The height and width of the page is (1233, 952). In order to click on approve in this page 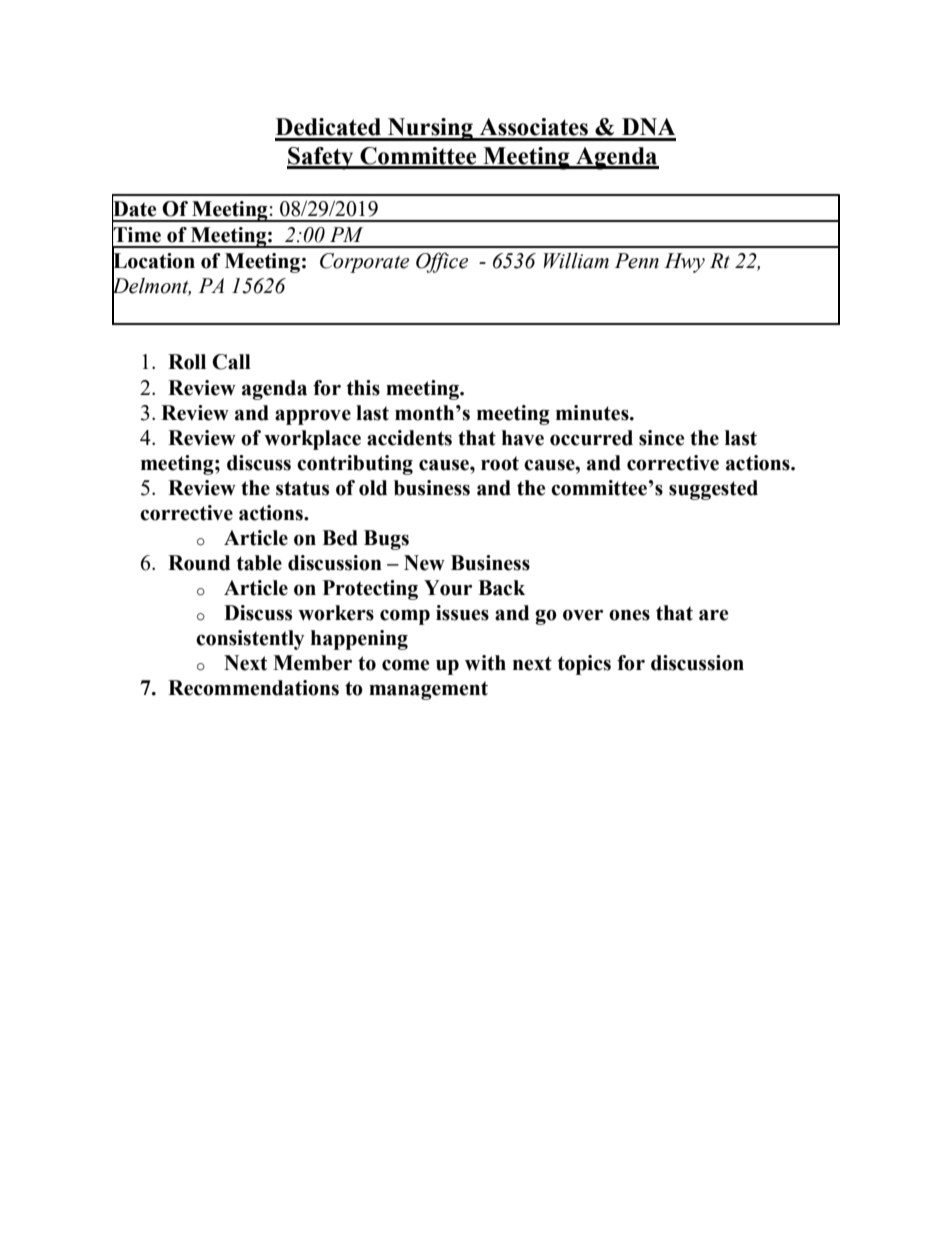, I will do `click(313, 417)`.
